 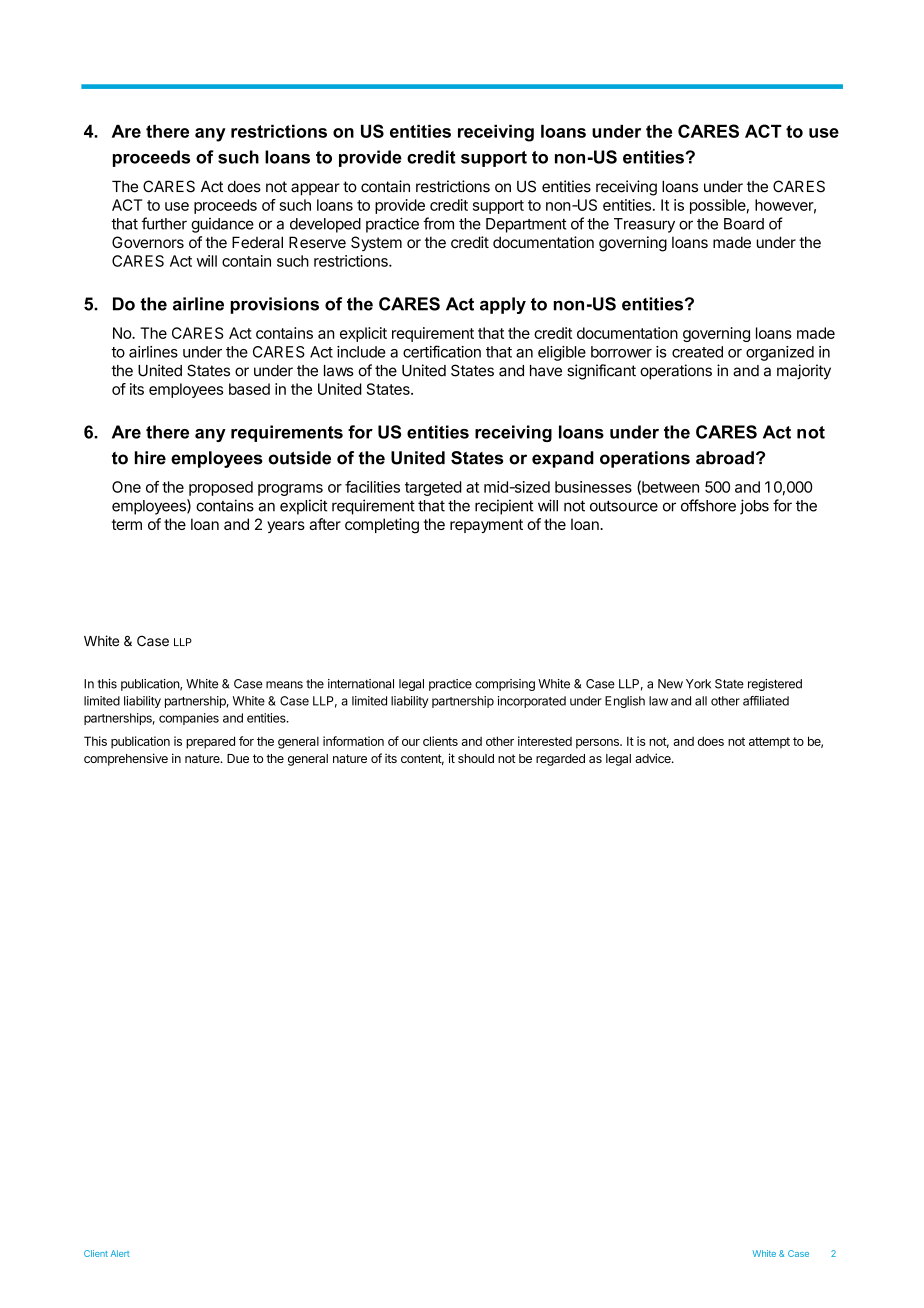 I want to click on abroad, so click(x=725, y=458).
